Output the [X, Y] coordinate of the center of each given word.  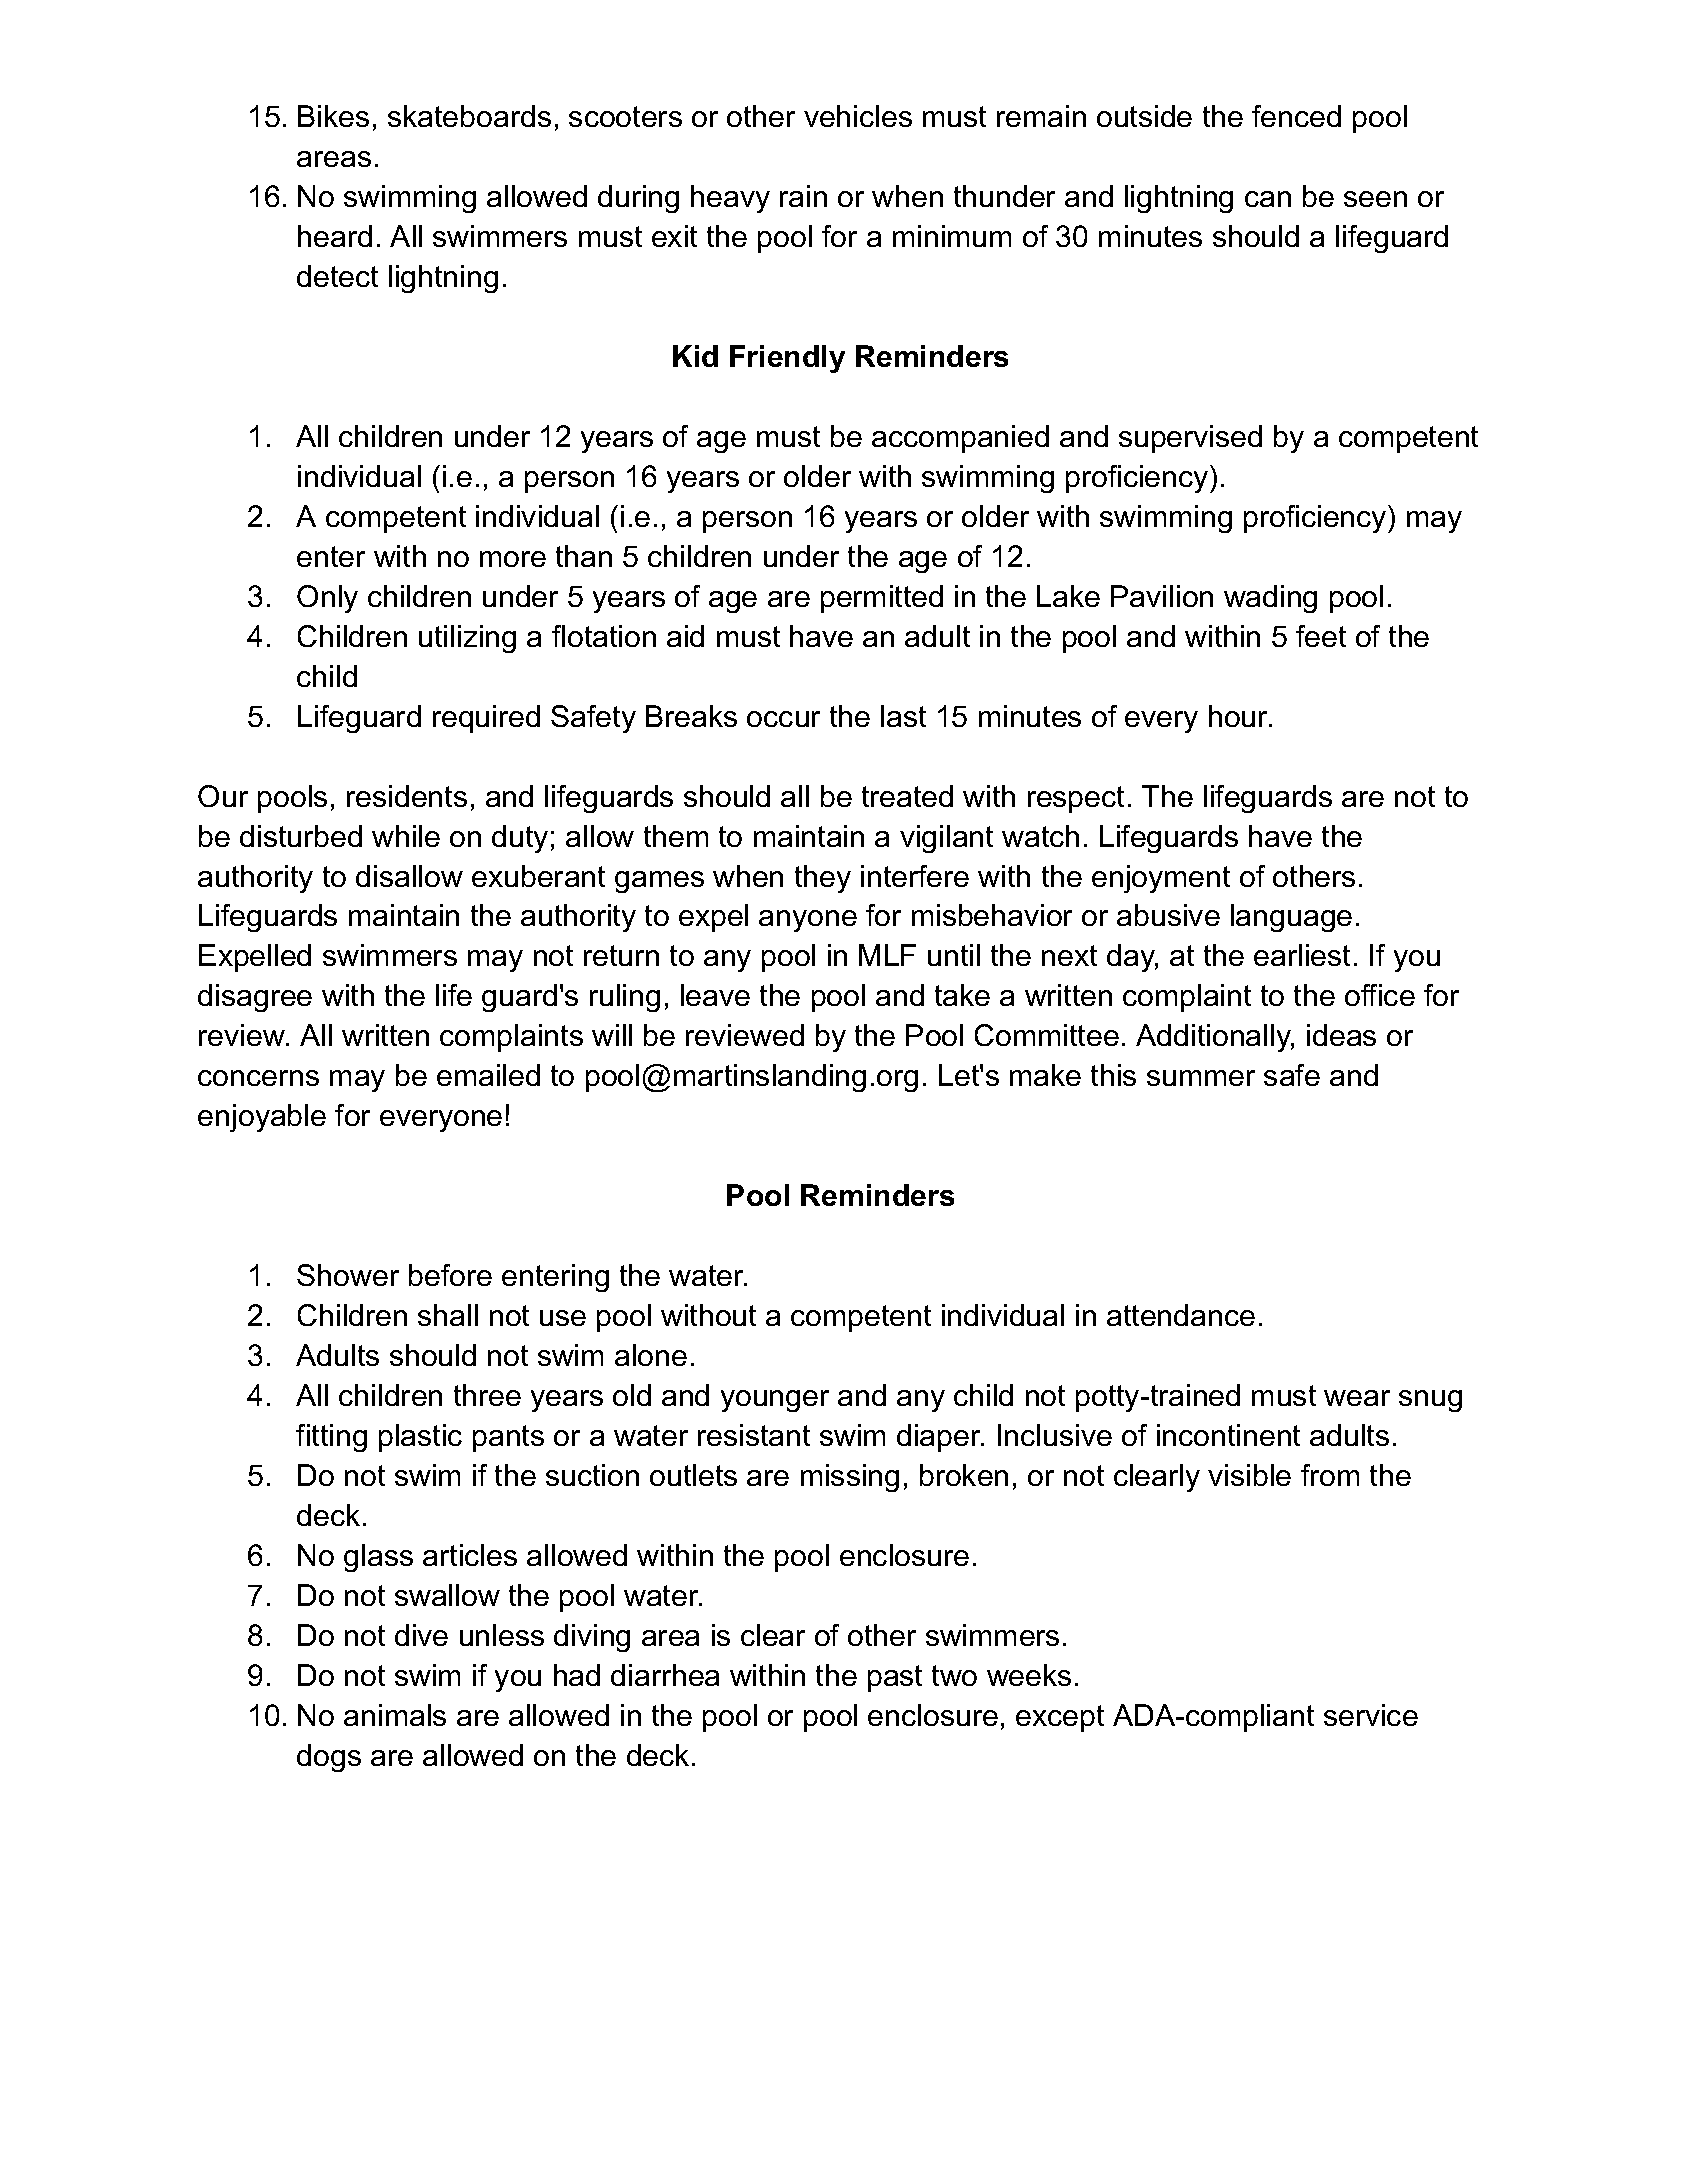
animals [395, 1715]
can [1268, 199]
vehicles [858, 116]
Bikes [333, 116]
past [895, 1678]
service [1371, 1715]
